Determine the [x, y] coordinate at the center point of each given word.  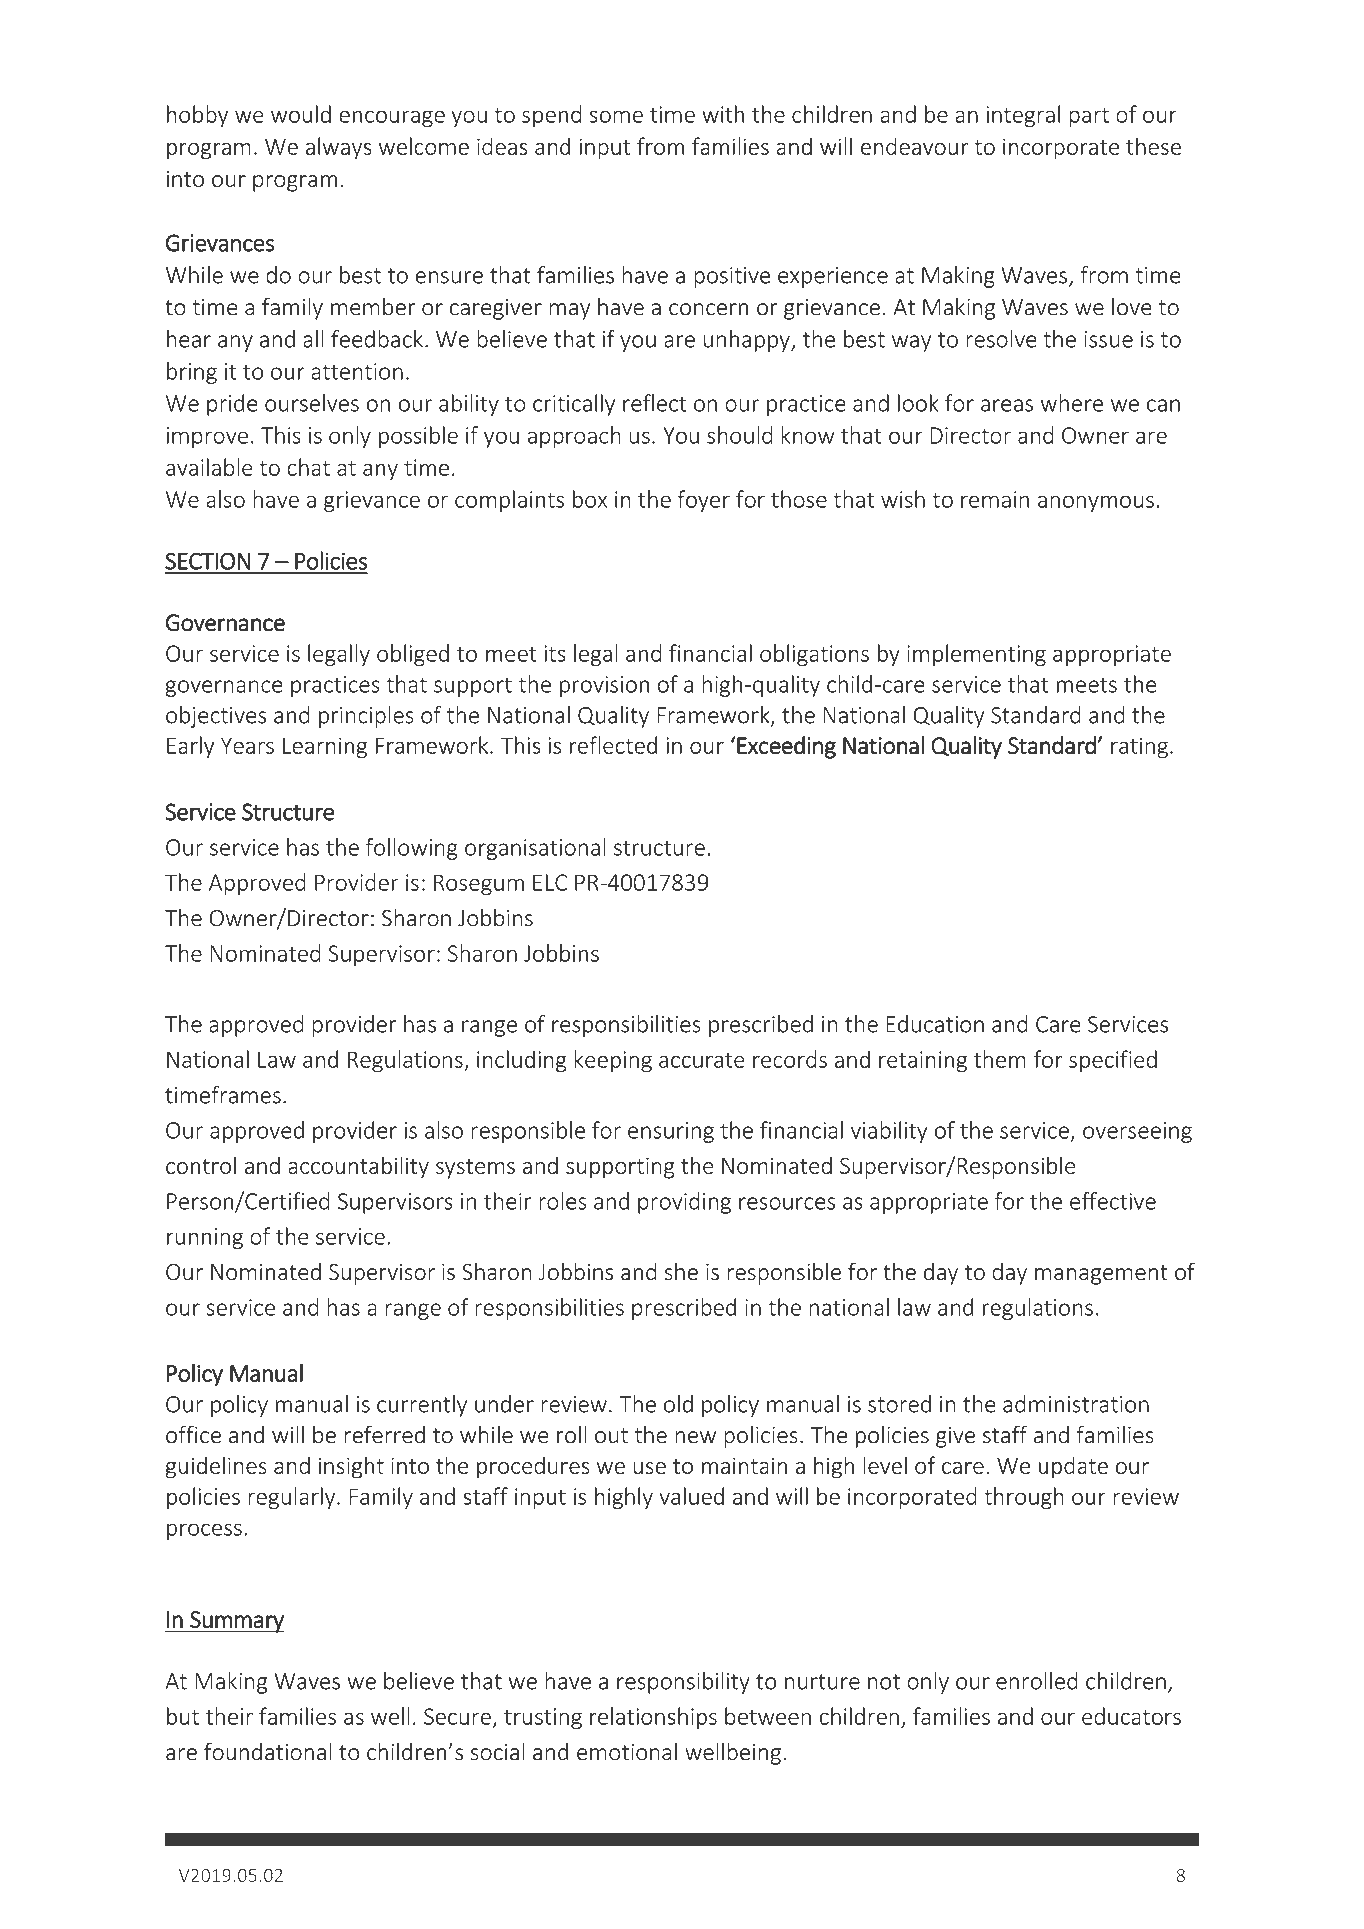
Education [935, 1024]
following [412, 849]
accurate [702, 1060]
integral [1023, 116]
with [723, 114]
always [339, 148]
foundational [268, 1751]
